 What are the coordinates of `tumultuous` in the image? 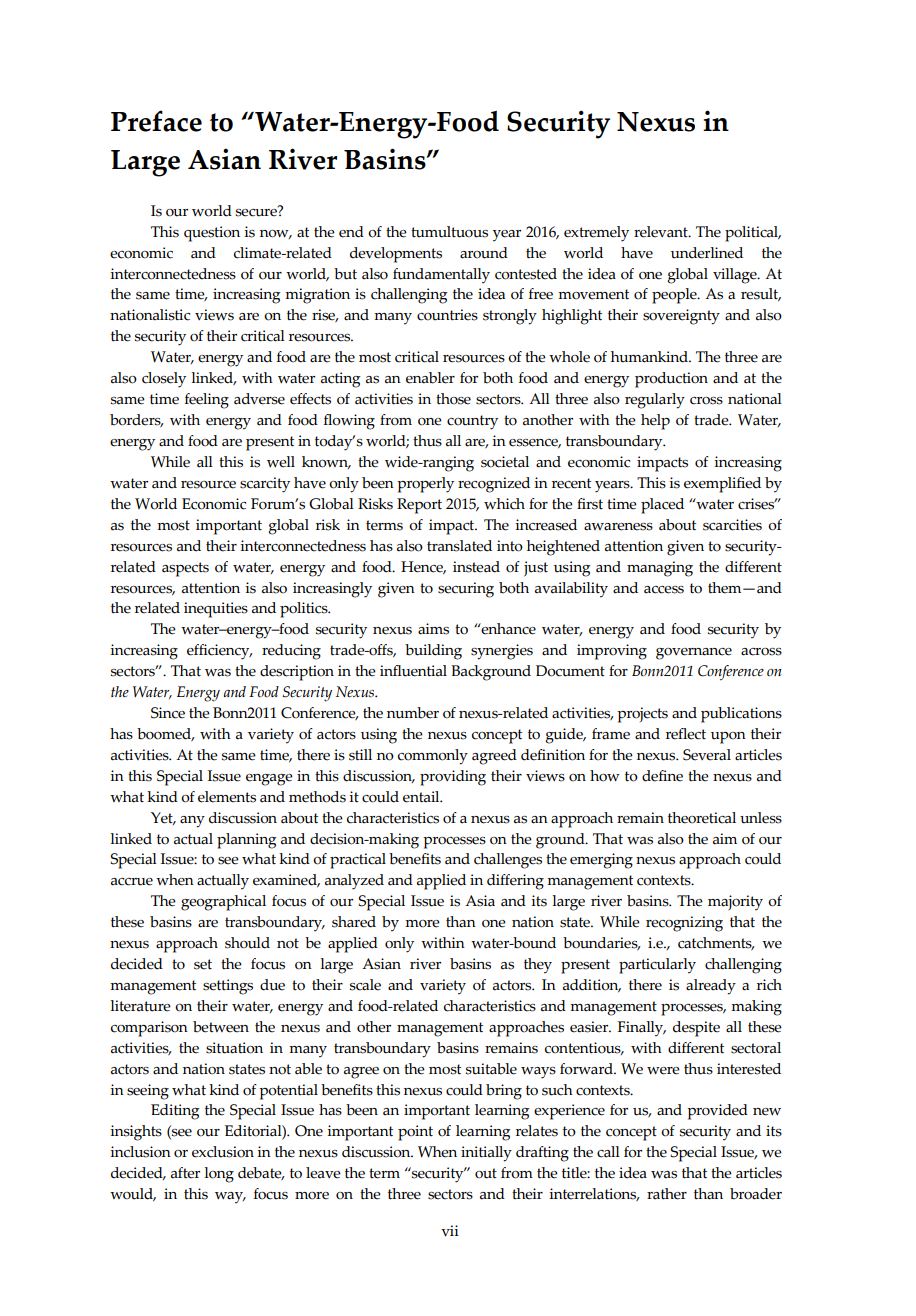 It's located at (449, 232).
